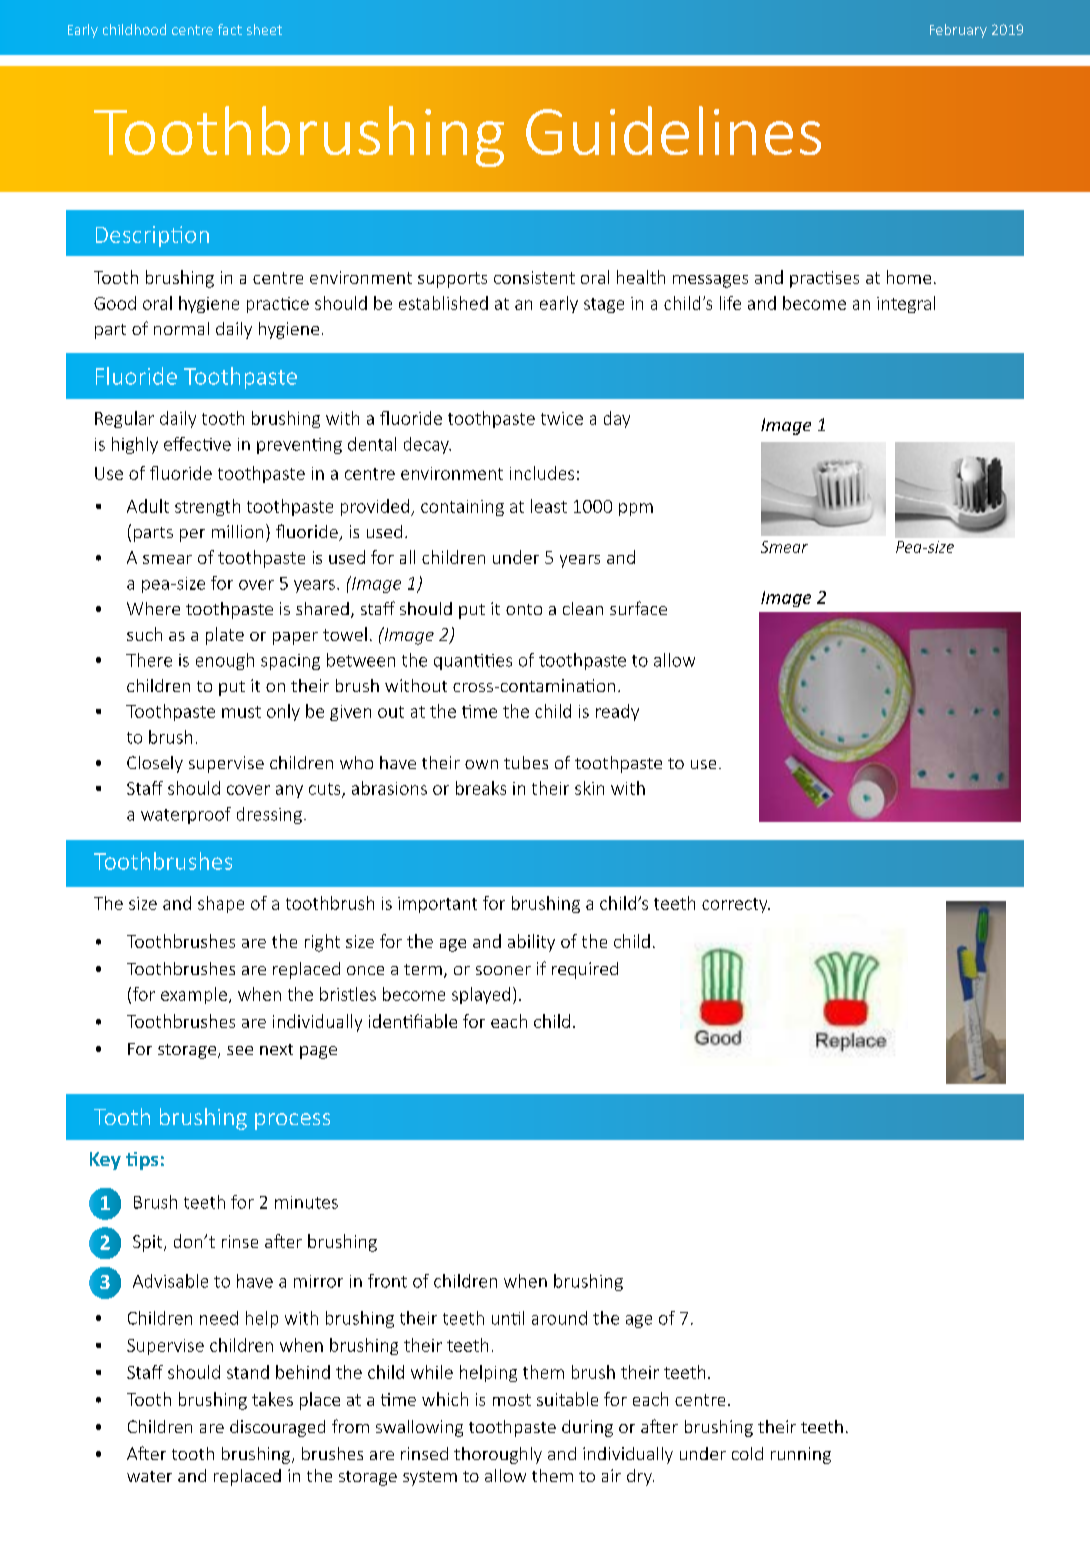 Image resolution: width=1090 pixels, height=1542 pixels. I want to click on required, so click(585, 970).
